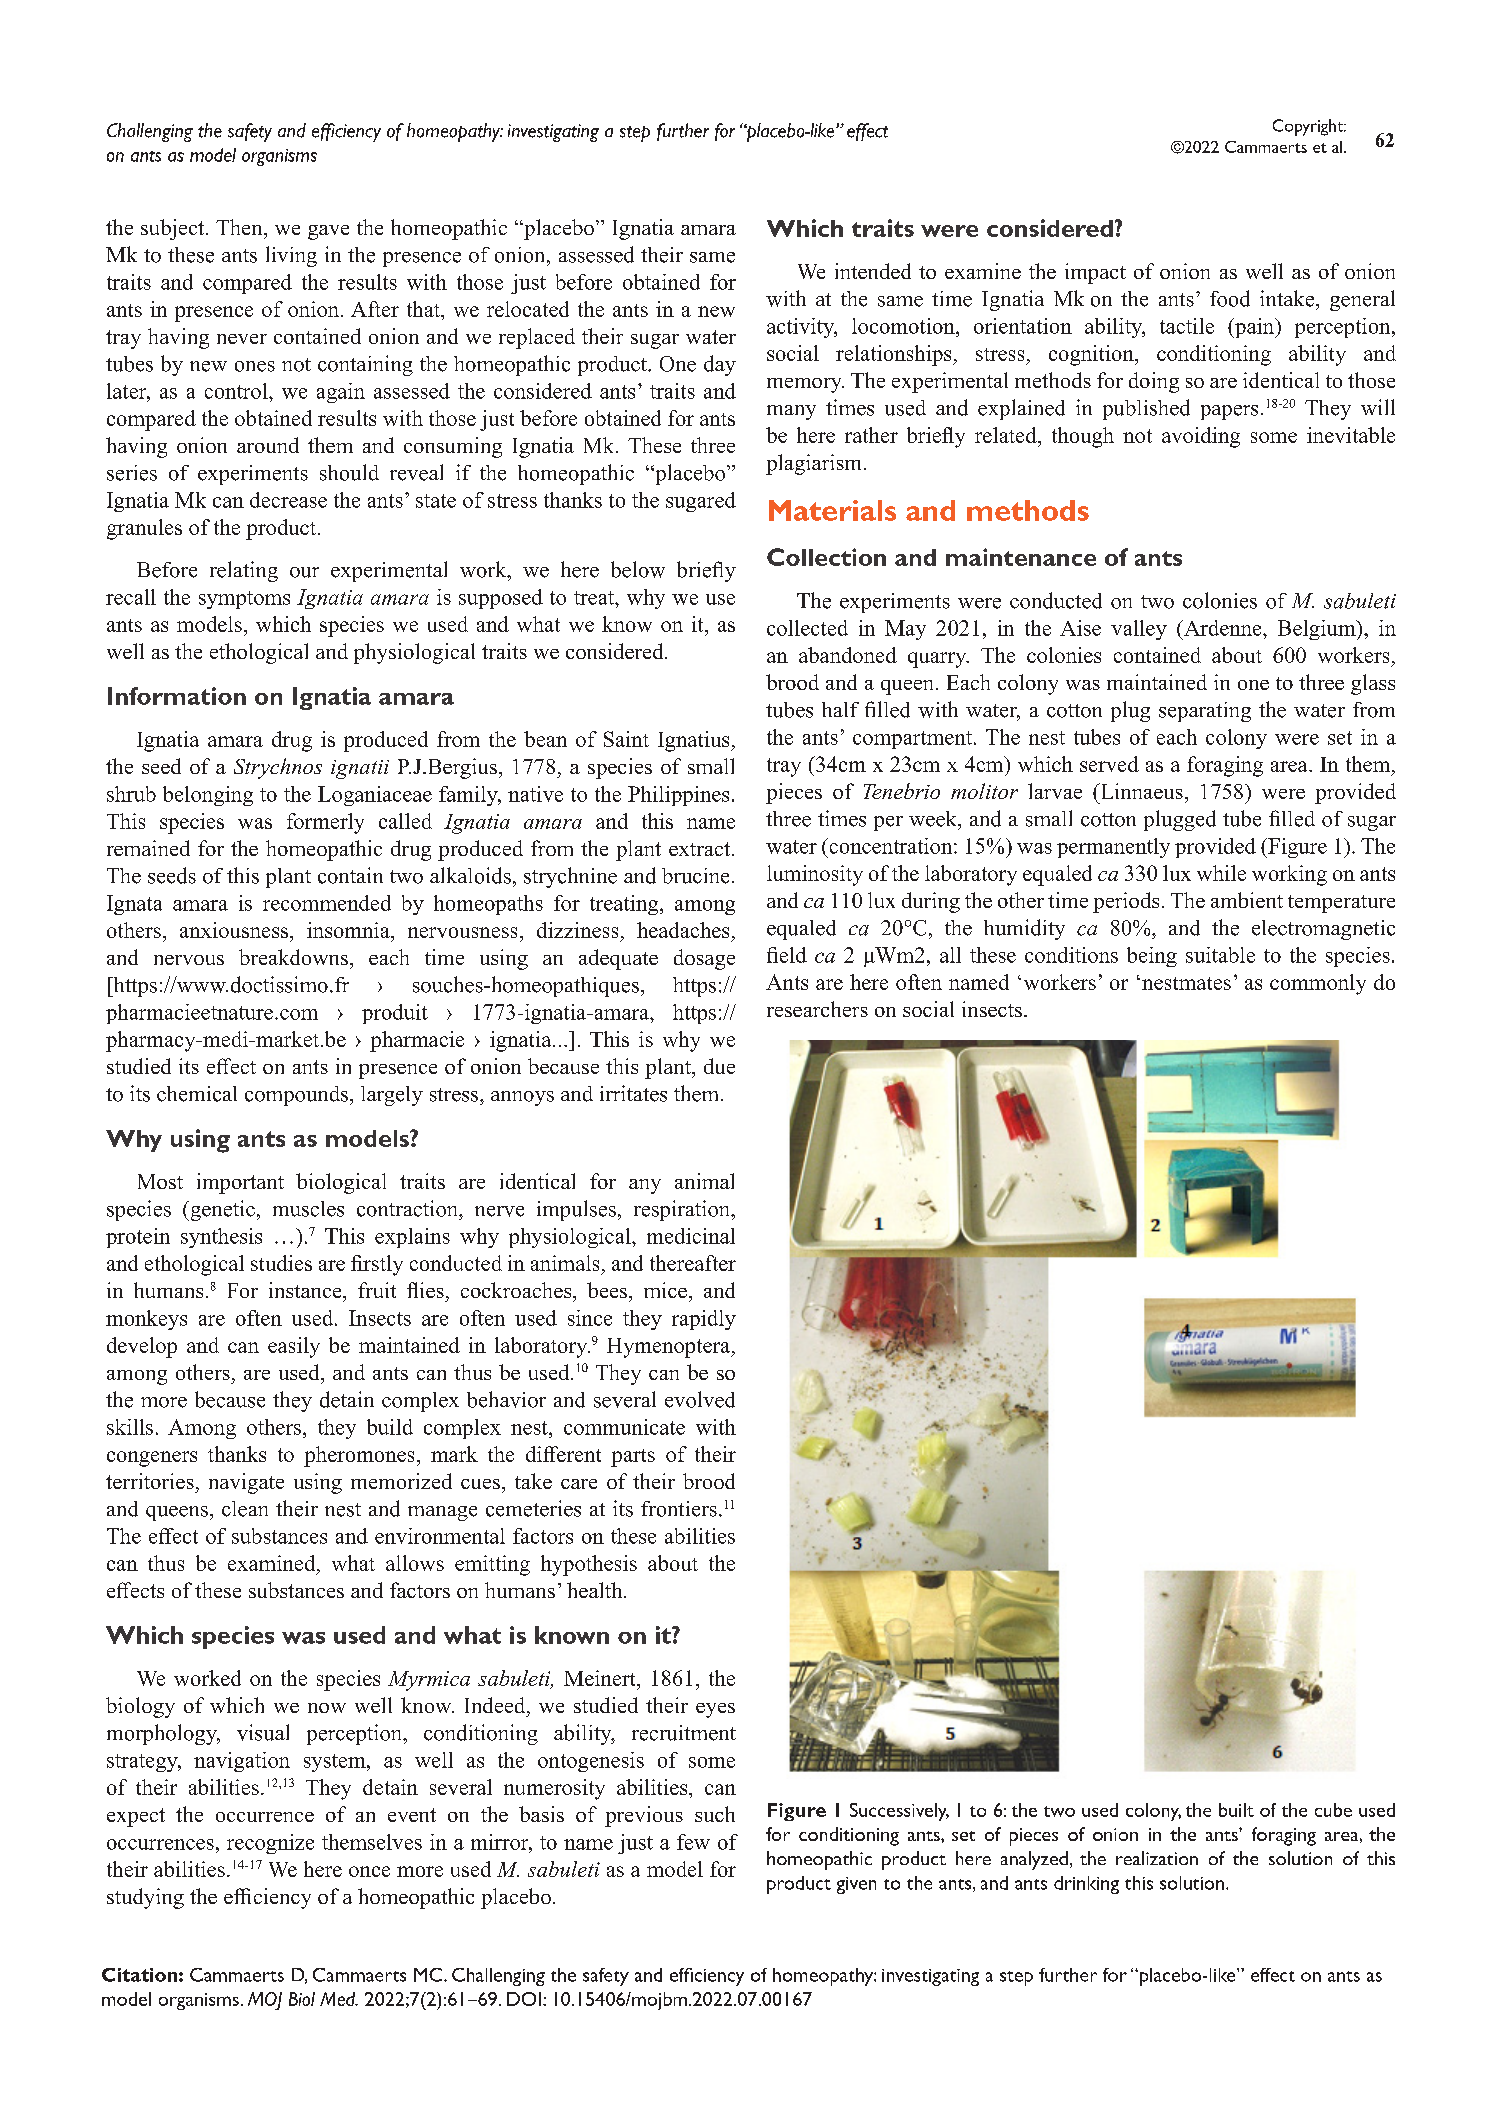 The height and width of the screenshot is (2125, 1502). I want to click on researchers, so click(817, 1009).
